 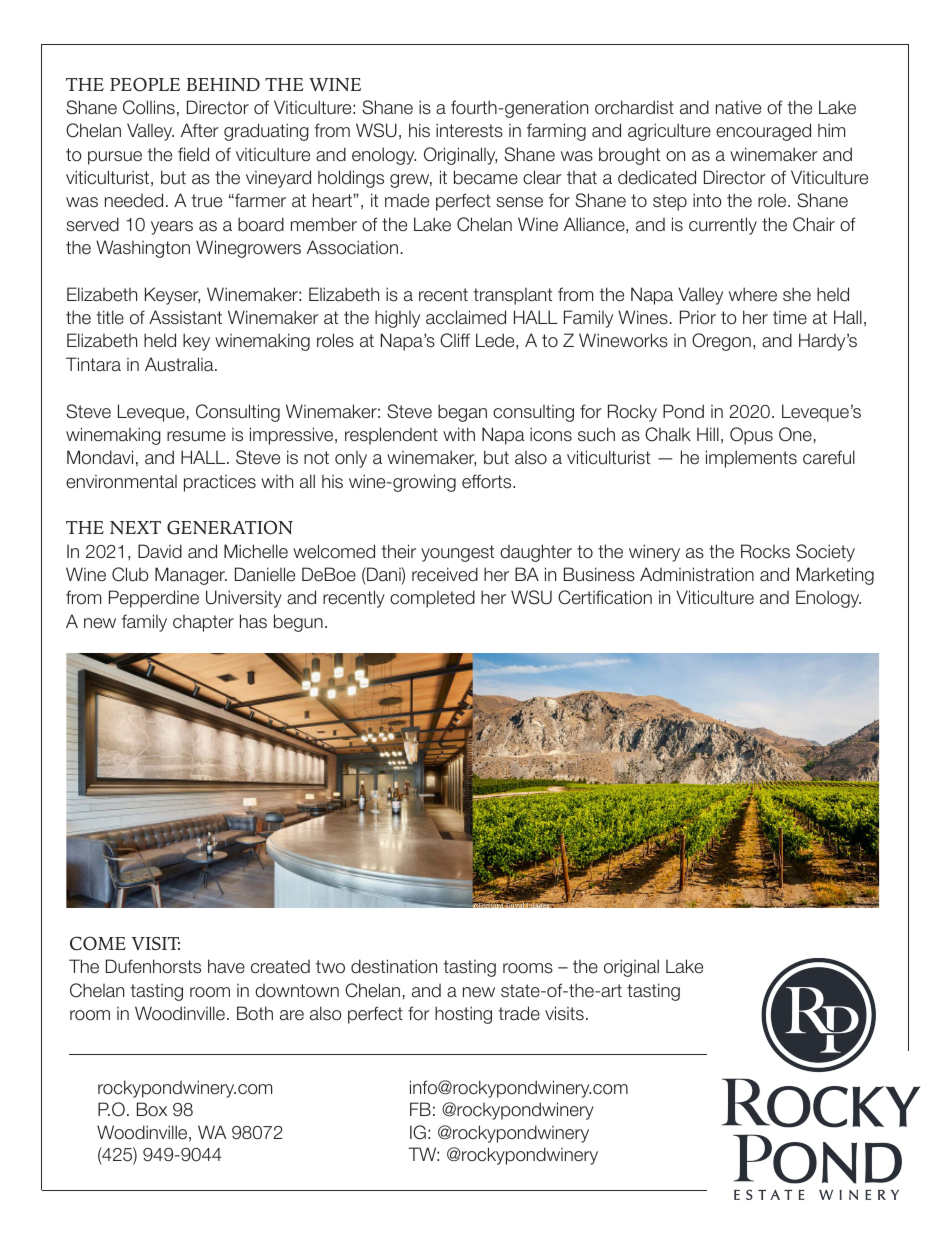 What do you see at coordinates (152, 1109) in the document?
I see `Box` at bounding box center [152, 1109].
